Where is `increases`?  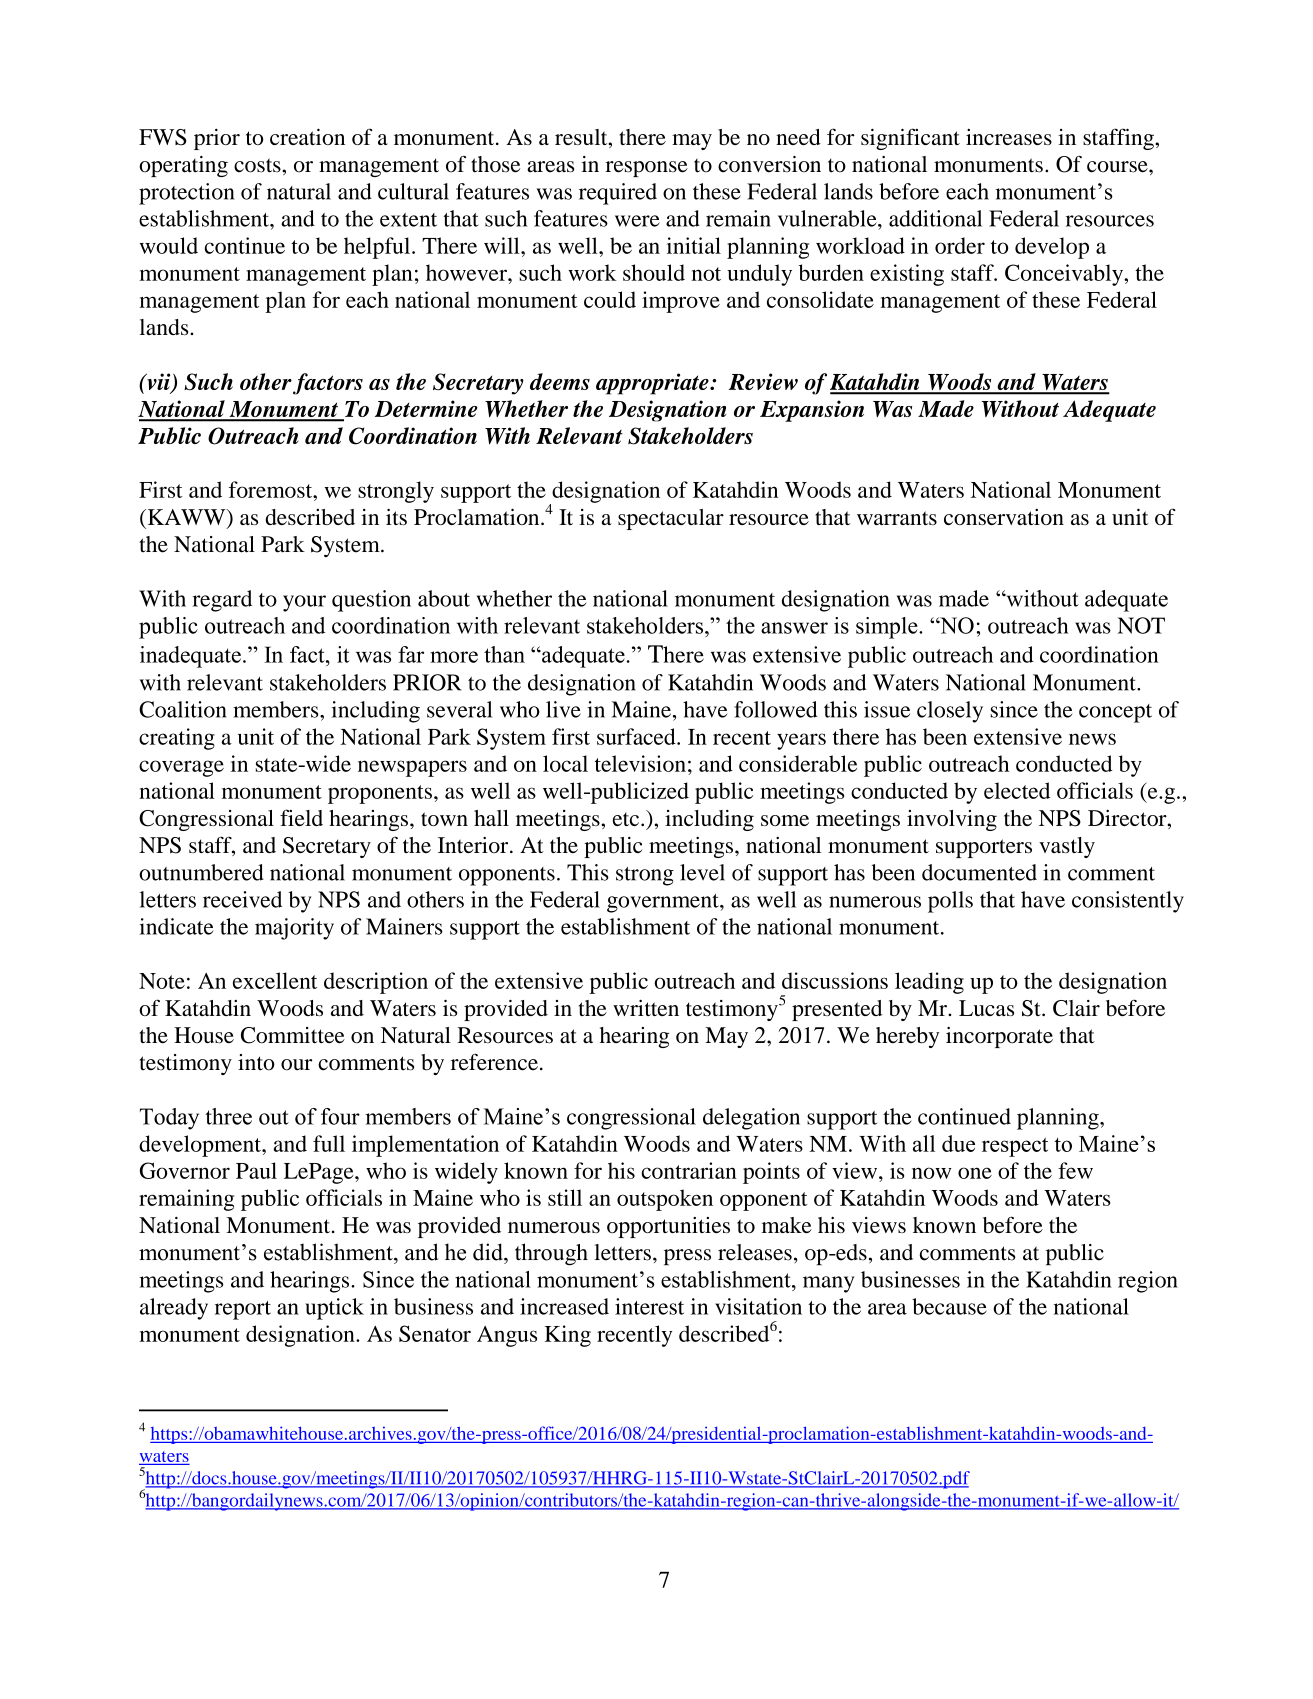 increases is located at coordinates (1009, 137).
